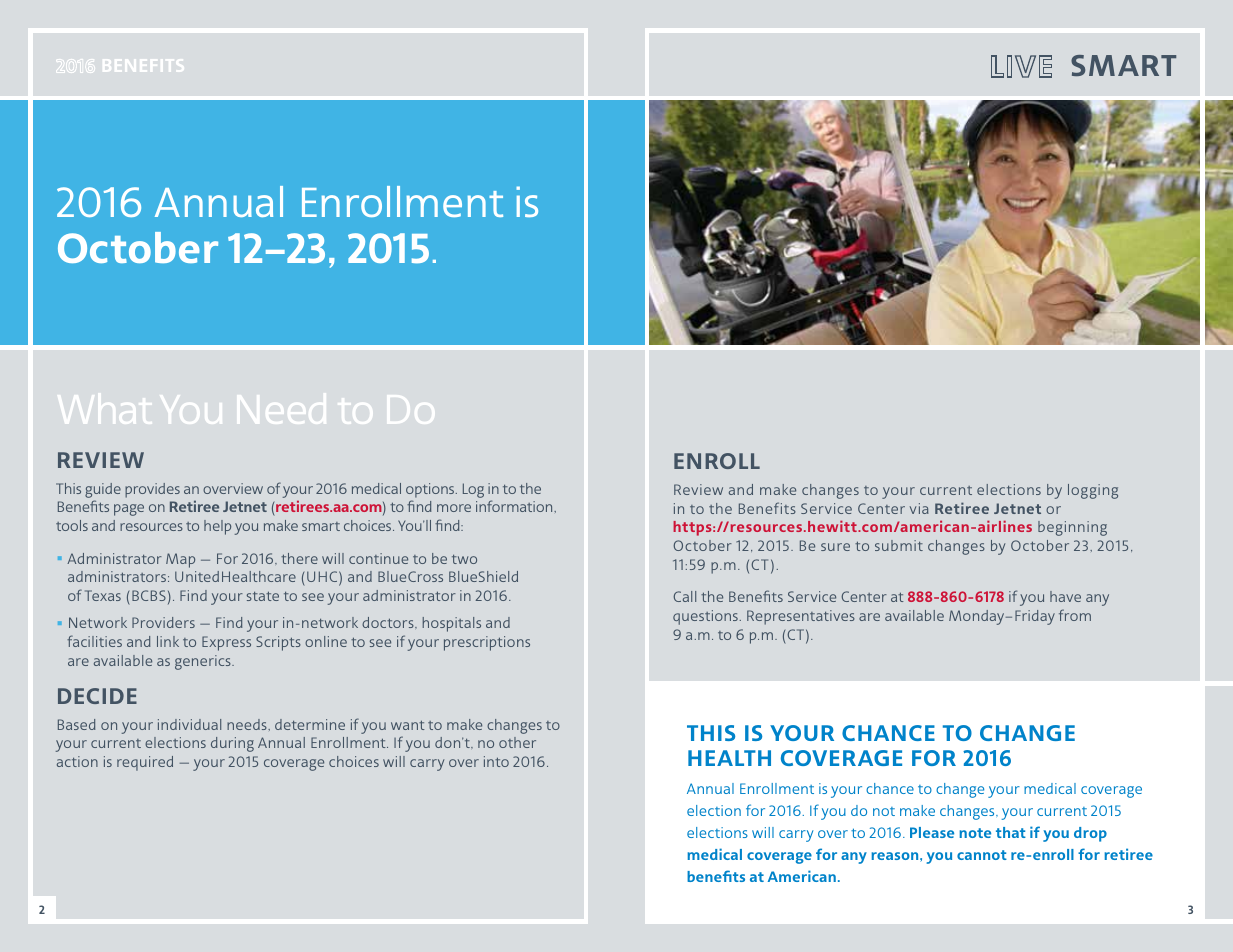 The height and width of the screenshot is (952, 1233). Describe the element at coordinates (204, 662) in the screenshot. I see `generics` at that location.
